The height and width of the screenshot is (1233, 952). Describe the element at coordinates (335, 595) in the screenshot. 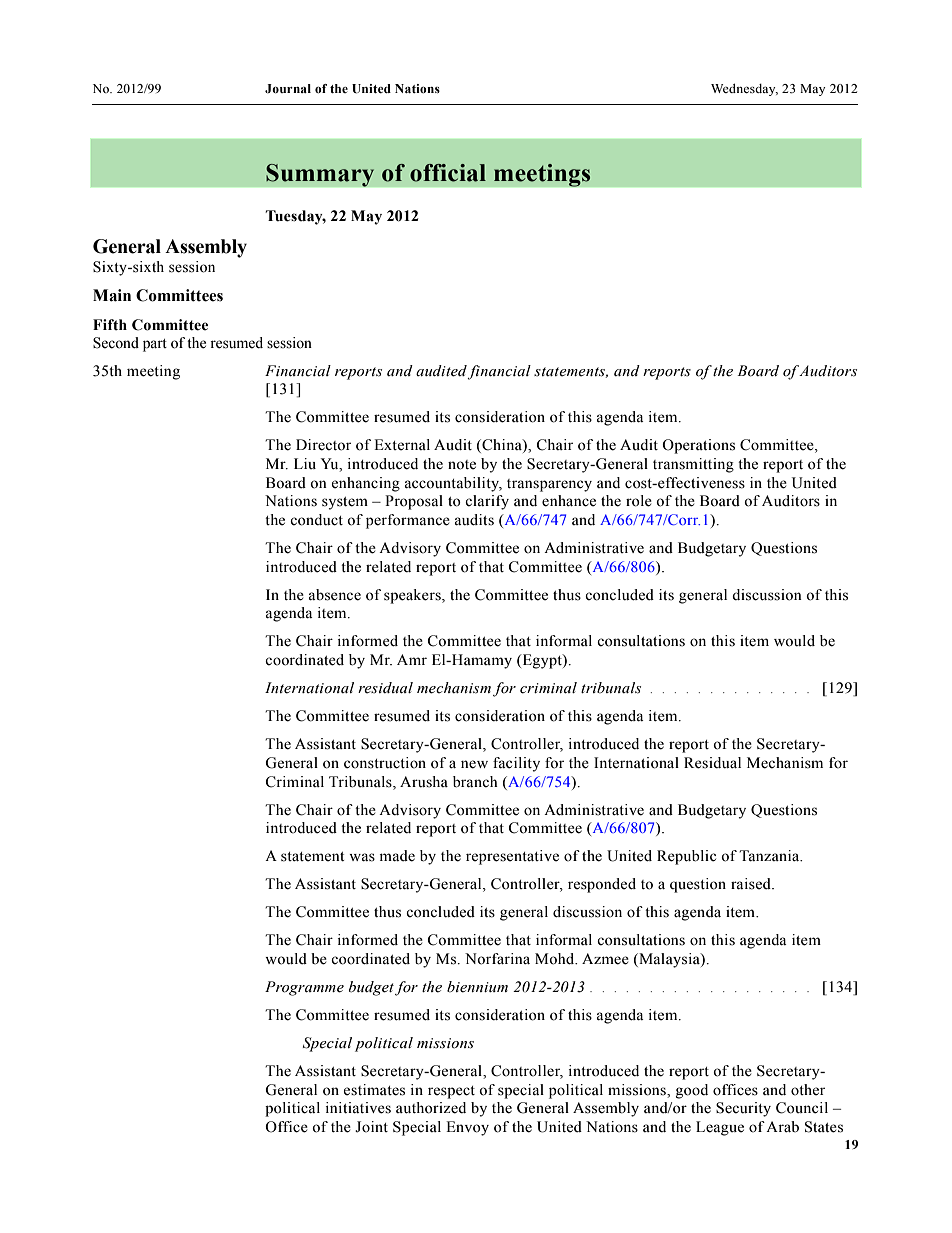

I see `absence` at that location.
